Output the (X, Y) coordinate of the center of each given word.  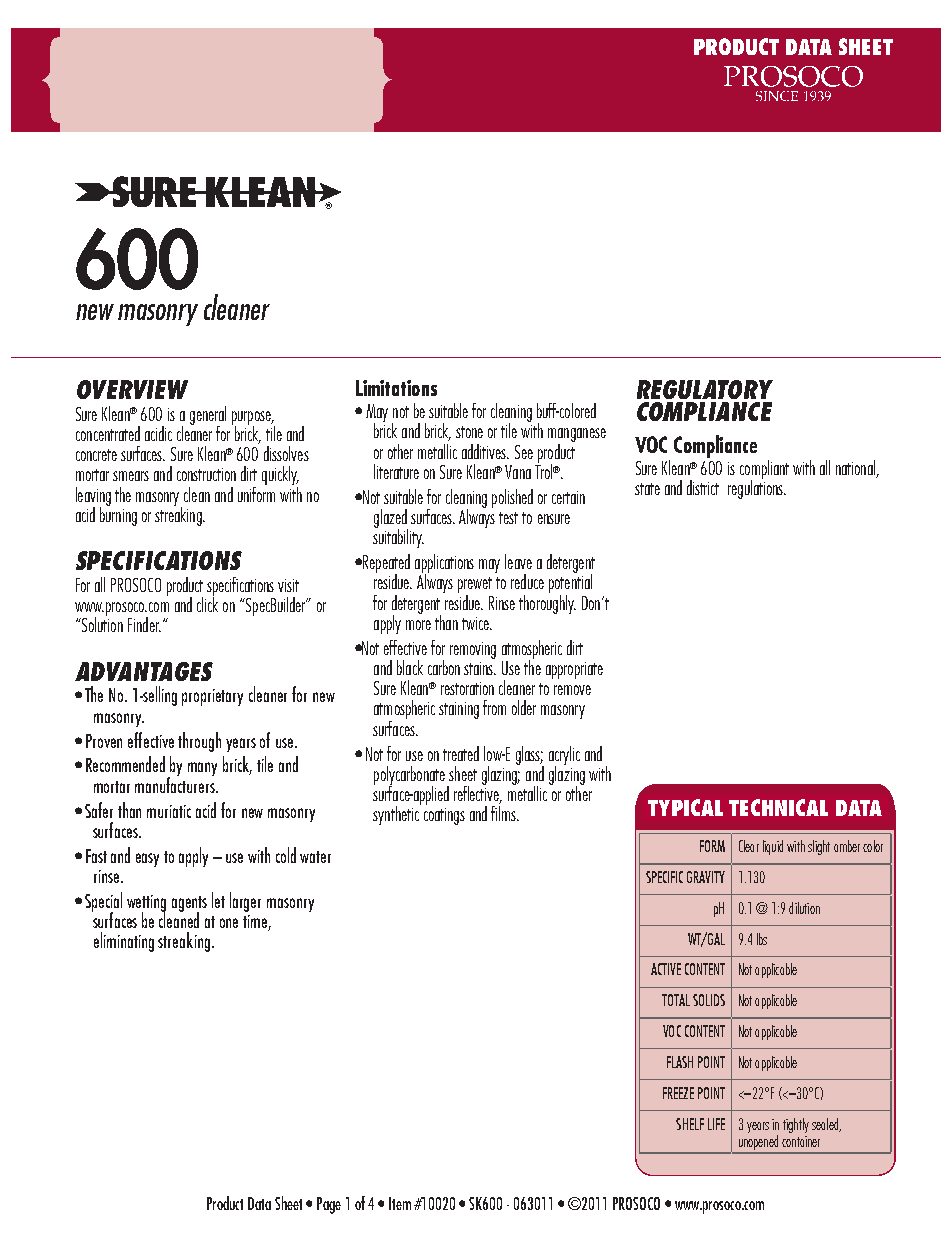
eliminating (124, 942)
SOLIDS (709, 1000)
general (208, 416)
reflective (478, 793)
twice (476, 623)
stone (469, 432)
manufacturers (176, 783)
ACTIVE (666, 969)
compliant (764, 470)
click (207, 603)
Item (400, 1203)
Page (329, 1205)
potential (570, 582)
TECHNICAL (778, 807)
